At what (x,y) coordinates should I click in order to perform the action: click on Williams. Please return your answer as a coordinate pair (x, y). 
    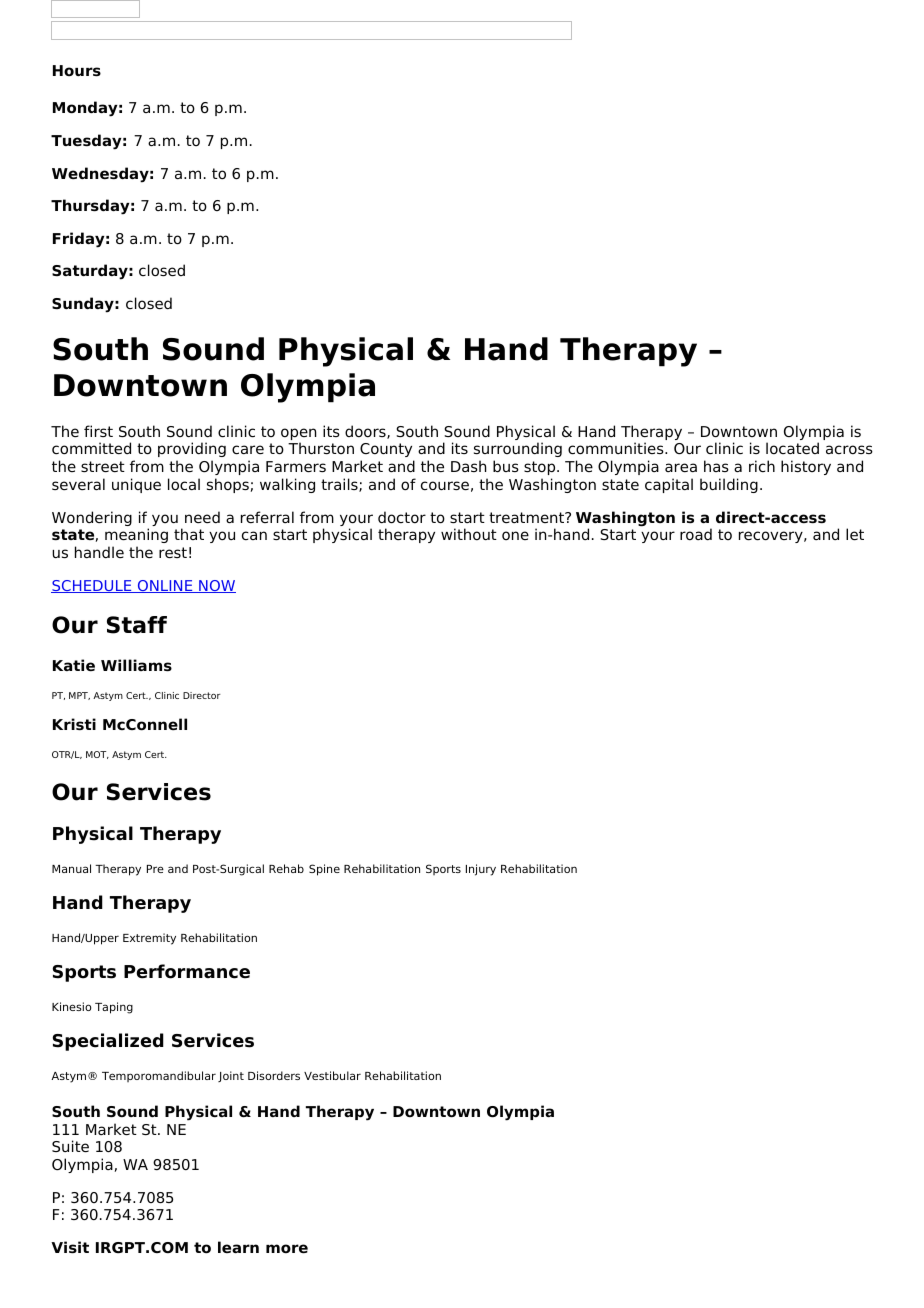
    Looking at the image, I should click on (136, 665).
